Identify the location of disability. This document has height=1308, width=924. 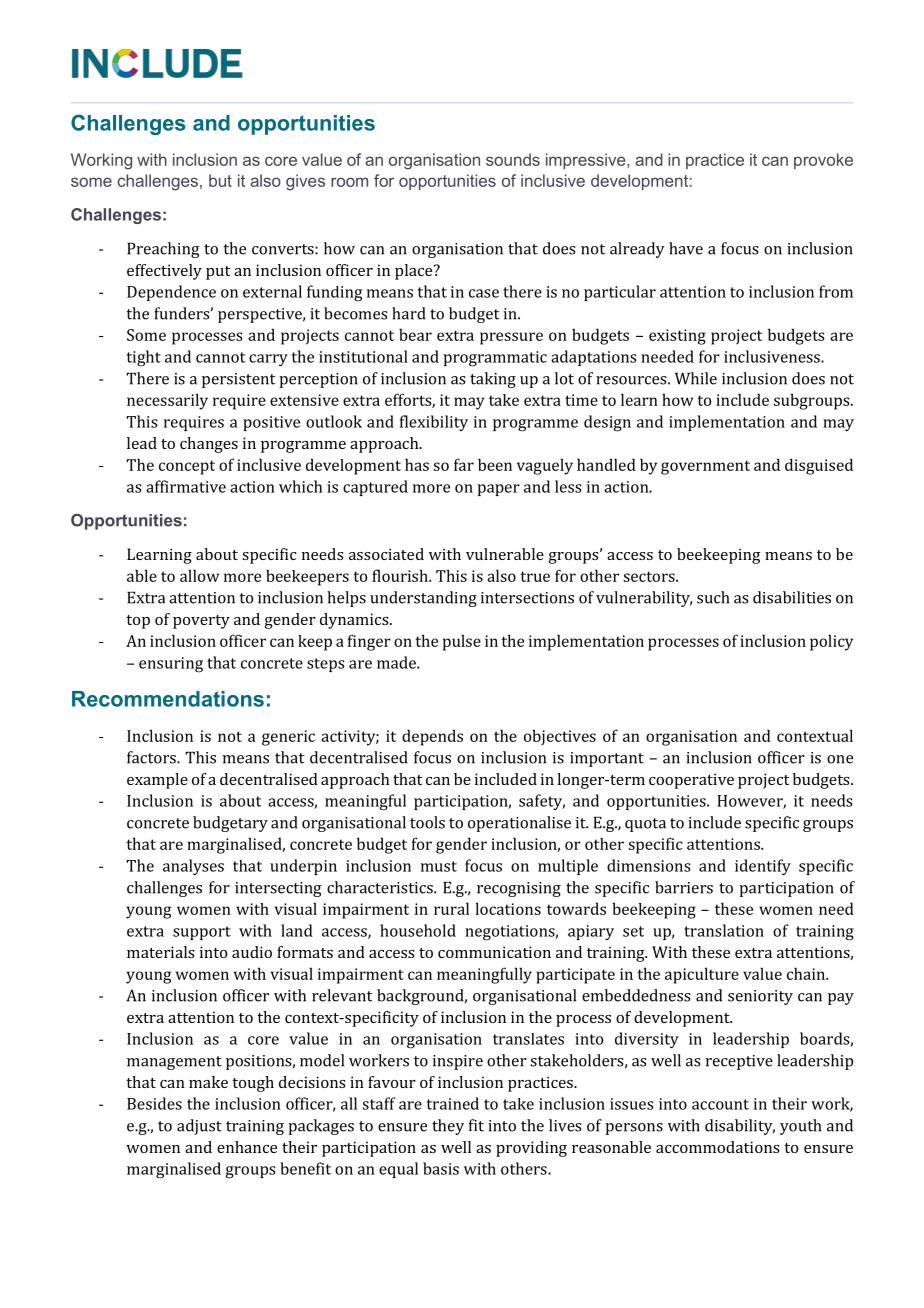
(740, 1127).
